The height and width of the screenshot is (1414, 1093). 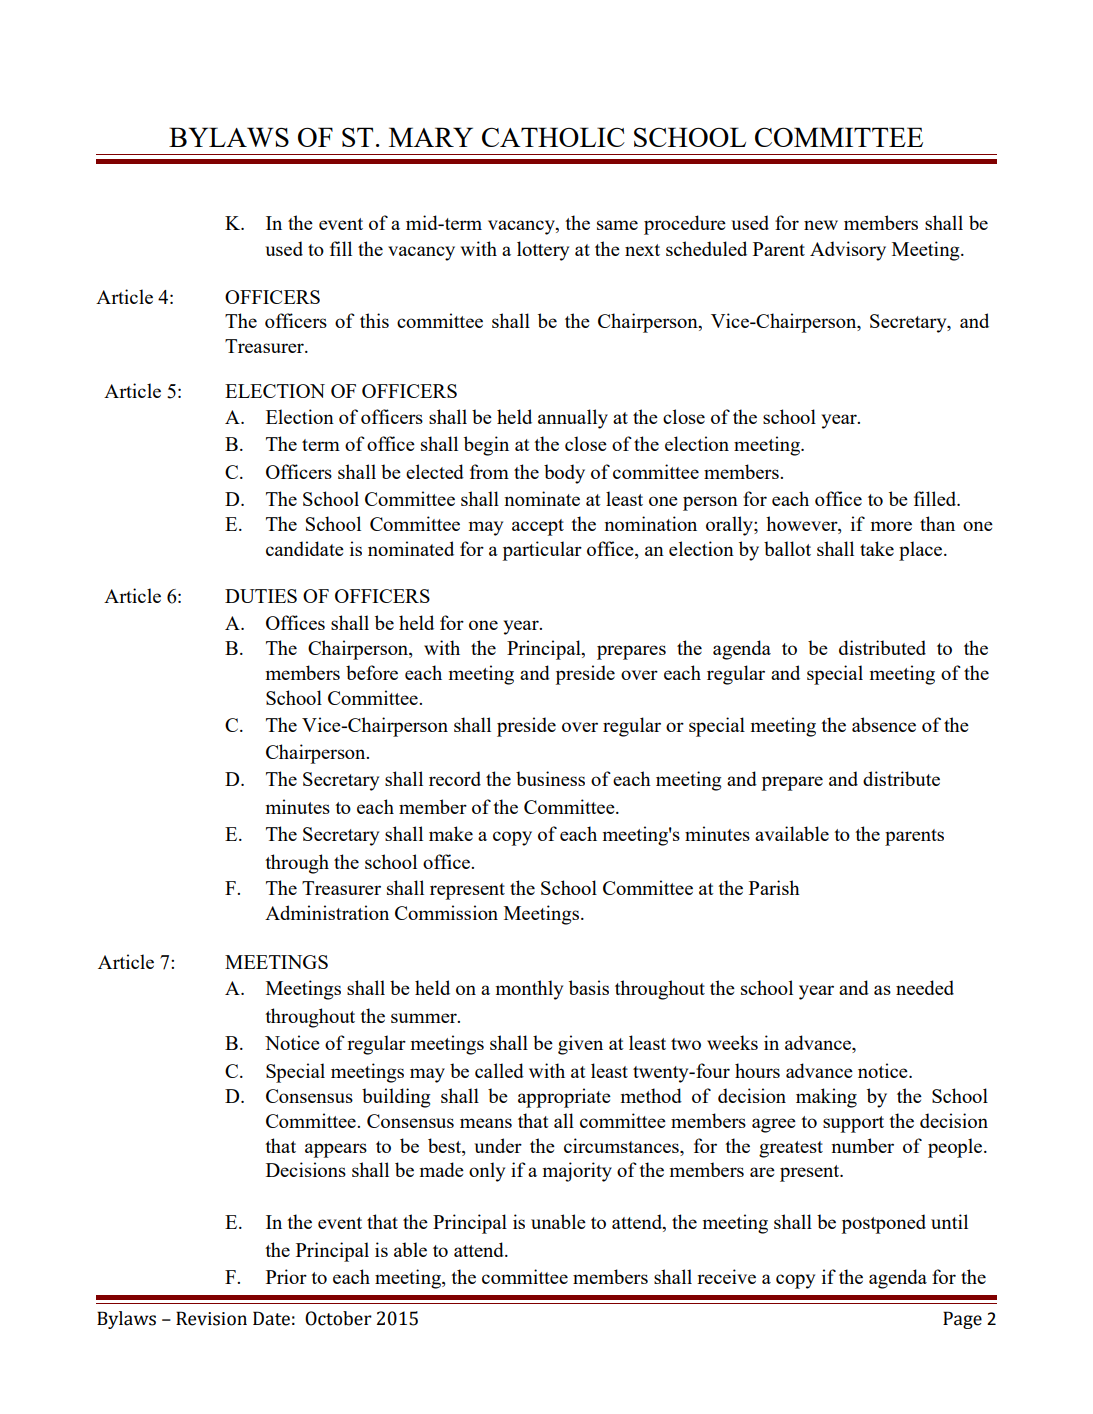 I want to click on receive, so click(x=726, y=1276).
